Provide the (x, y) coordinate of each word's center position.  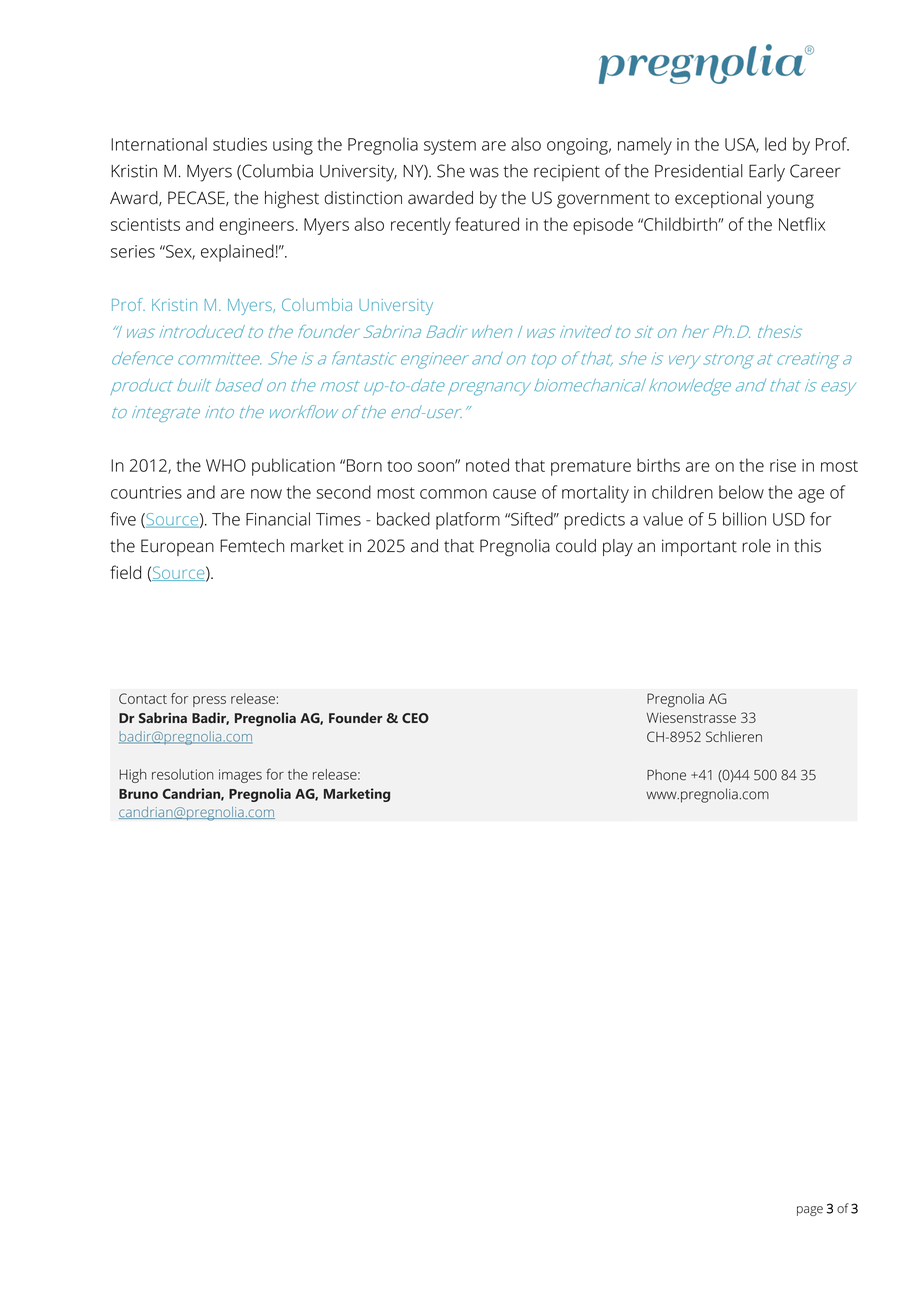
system (450, 147)
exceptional (718, 199)
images (240, 776)
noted (487, 465)
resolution (183, 774)
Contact (143, 698)
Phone (666, 775)
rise (783, 465)
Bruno (138, 794)
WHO (226, 465)
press (209, 701)
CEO (415, 718)
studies (240, 144)
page (810, 1211)
